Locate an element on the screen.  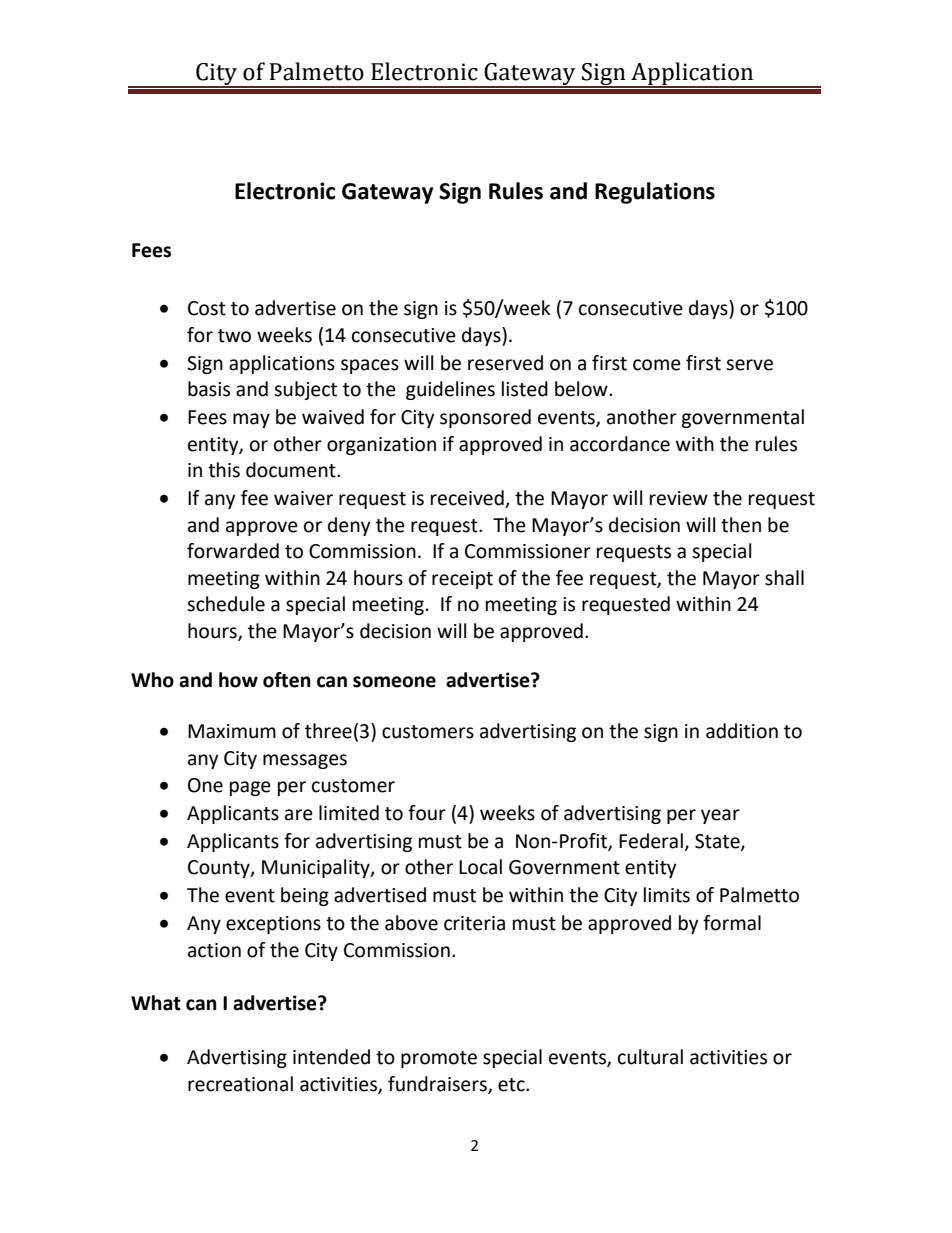
receipt is located at coordinates (462, 580).
